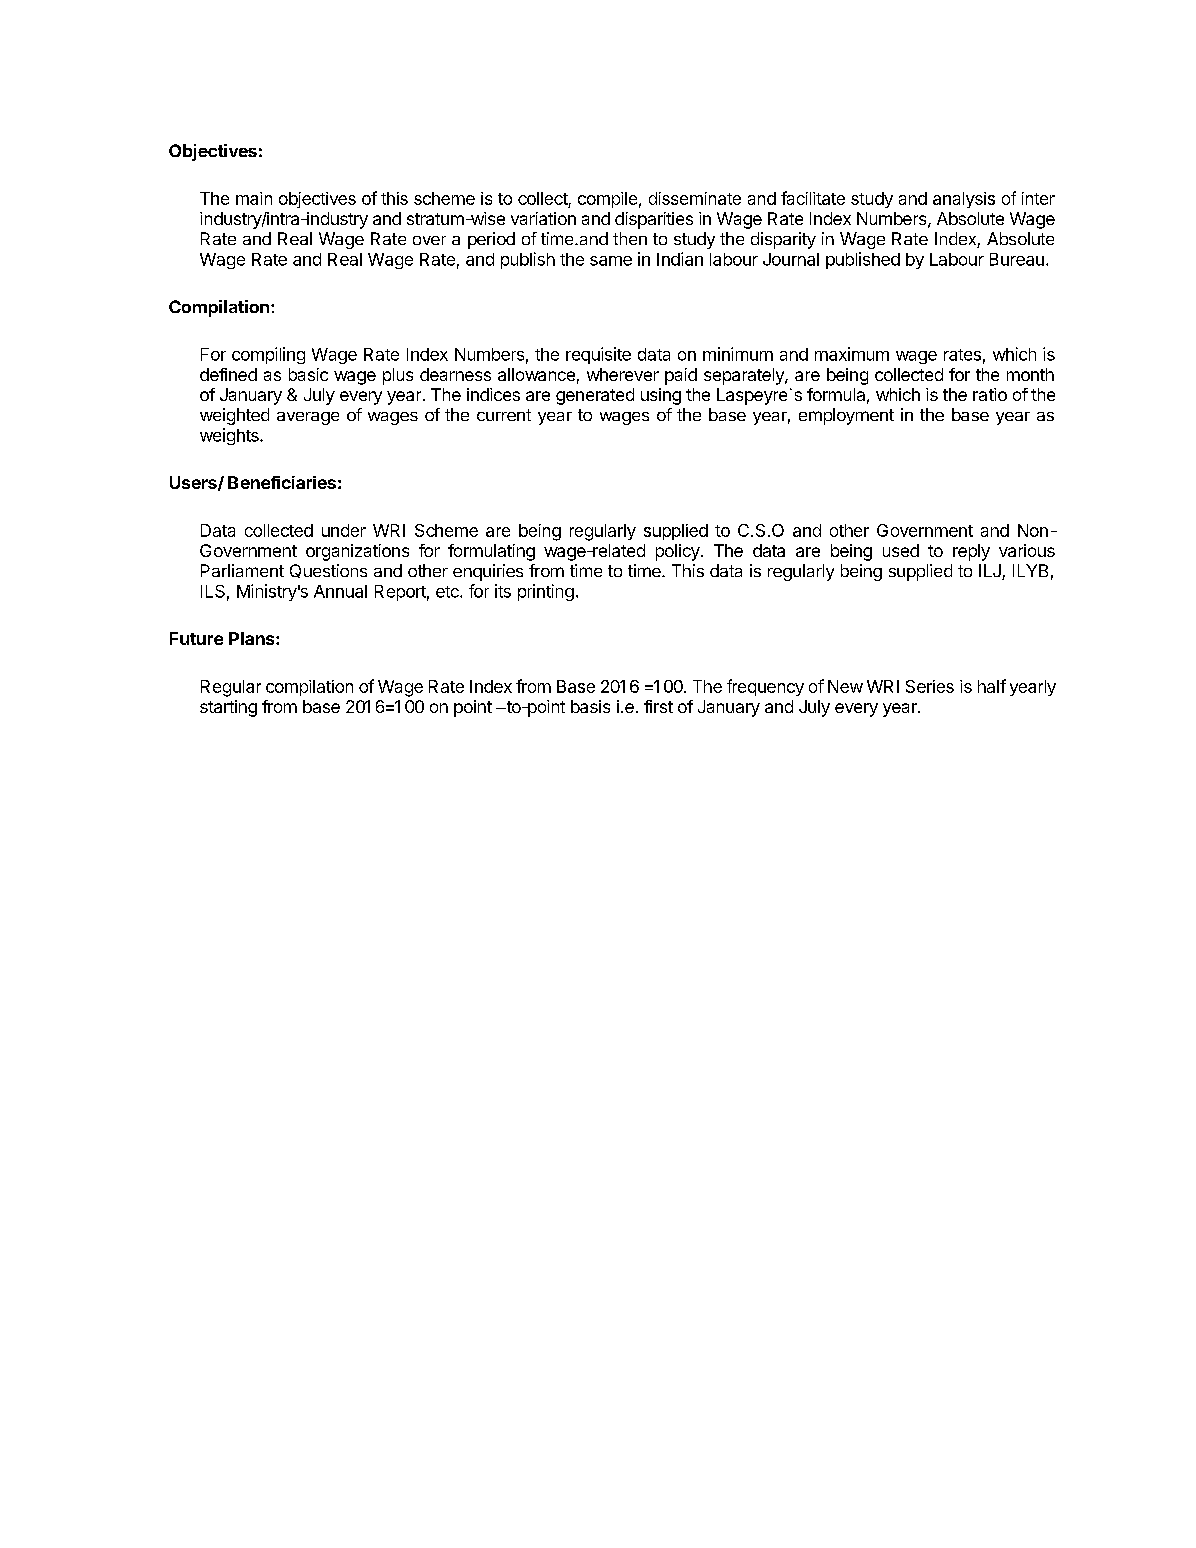 The image size is (1196, 1548). I want to click on under, so click(344, 530).
